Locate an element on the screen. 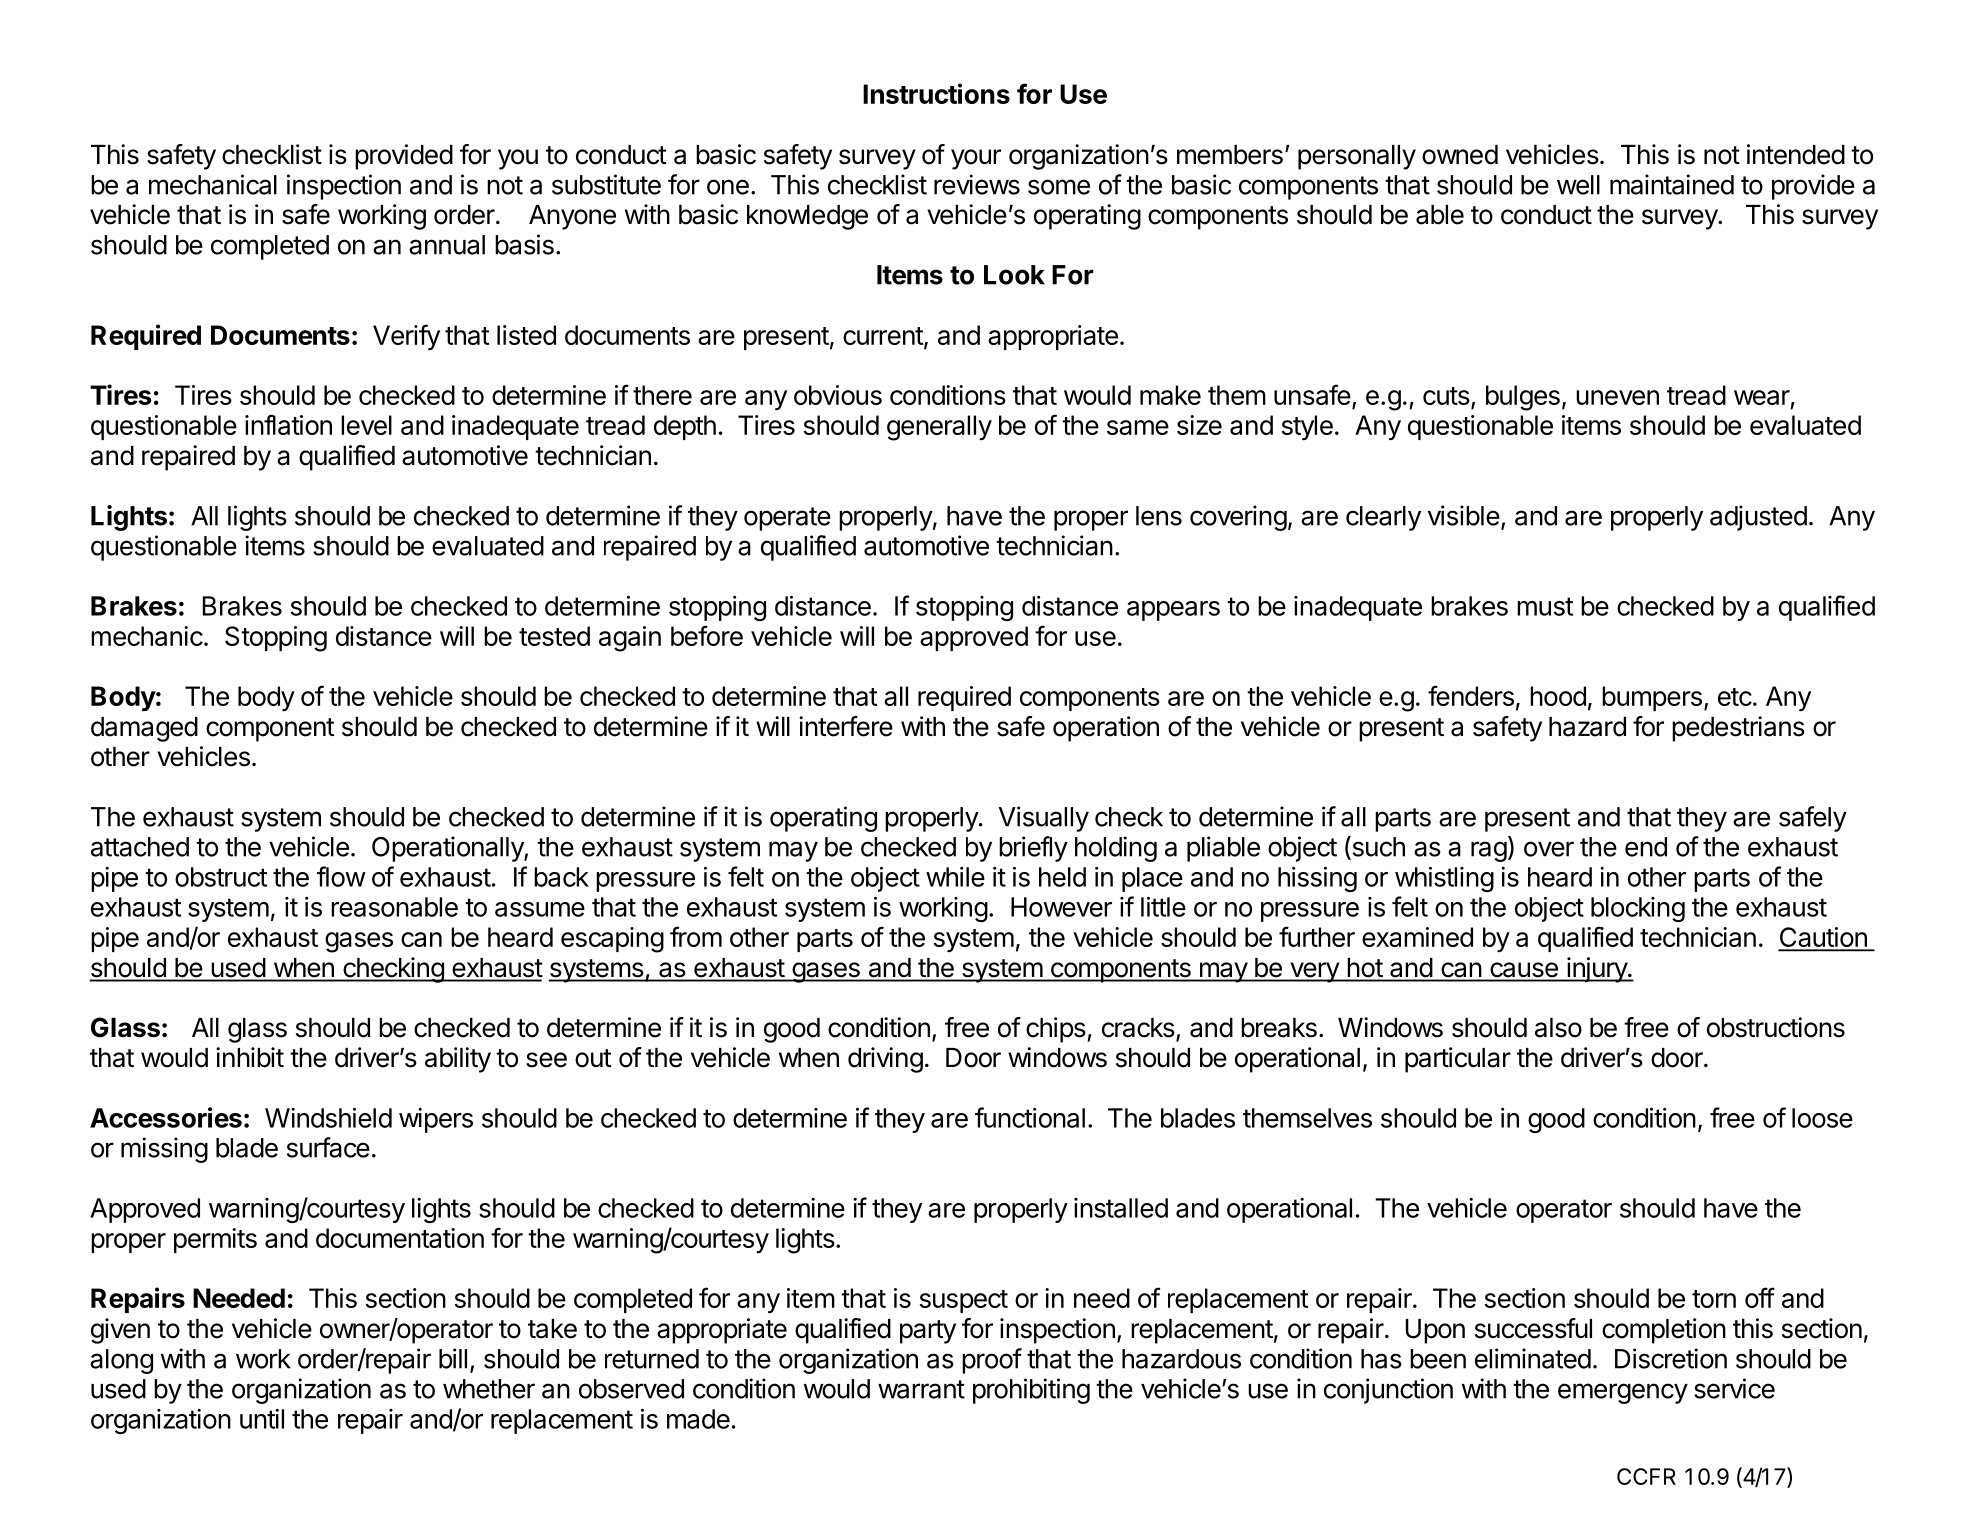 This screenshot has height=1526, width=1974. well is located at coordinates (1578, 185).
